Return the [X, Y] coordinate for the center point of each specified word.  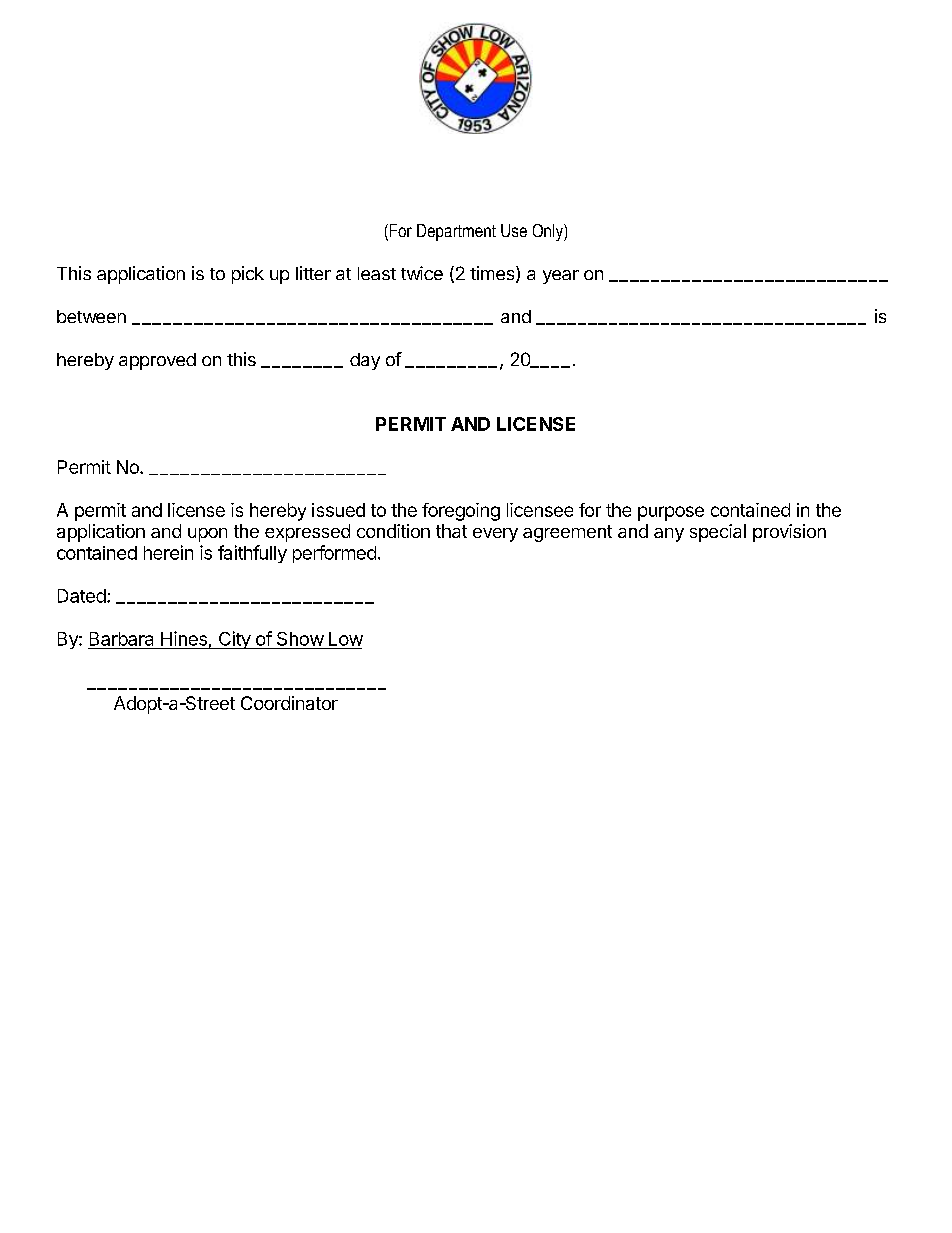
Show [300, 639]
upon [207, 535]
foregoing [461, 512]
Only [549, 232]
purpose [671, 513]
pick [248, 275]
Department [456, 232]
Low [346, 639]
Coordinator [289, 703]
